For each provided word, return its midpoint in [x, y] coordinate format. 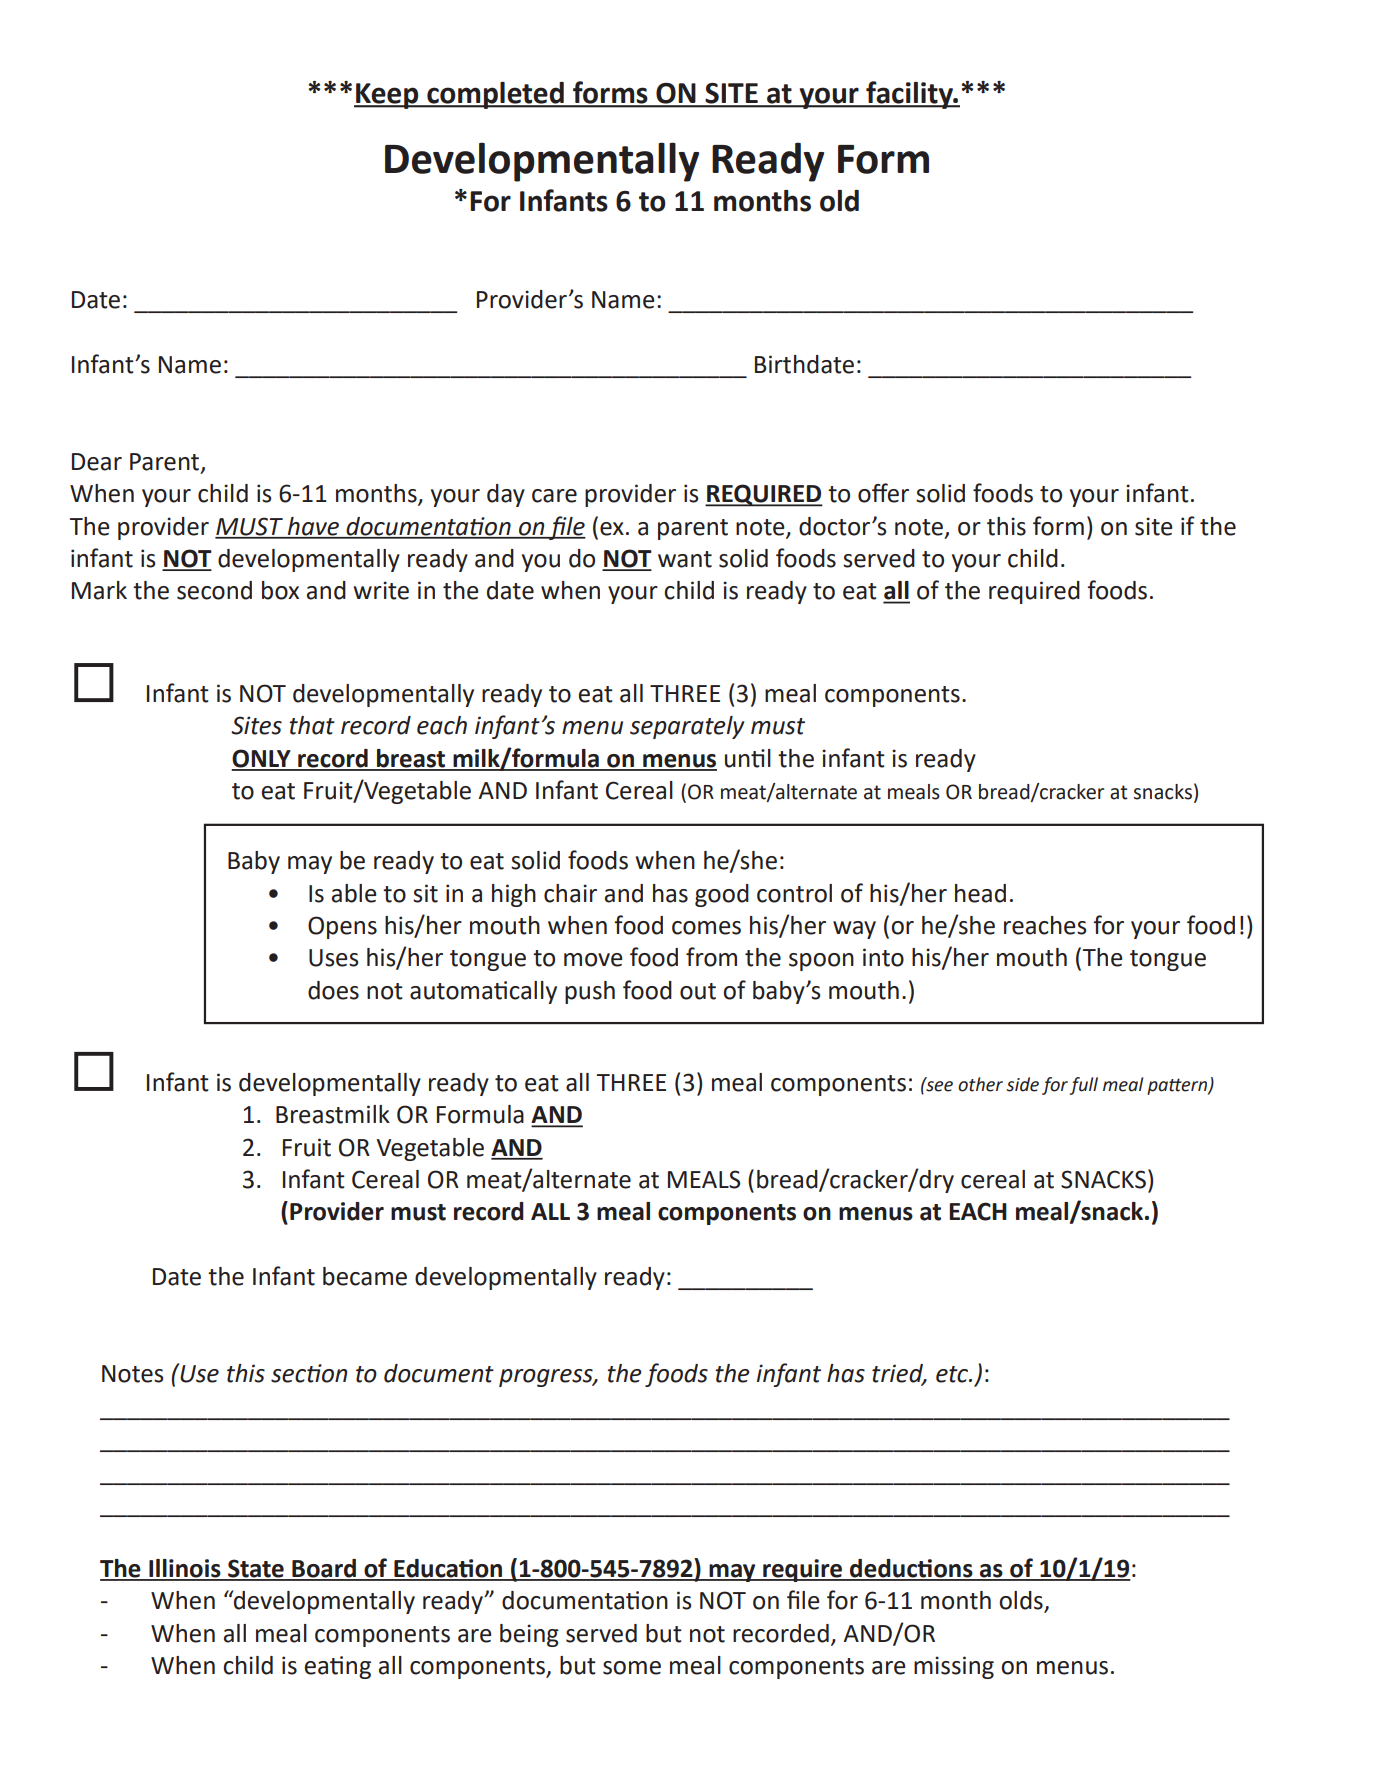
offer [883, 493]
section [309, 1373]
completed [495, 95]
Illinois [185, 1569]
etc [953, 1374]
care [554, 496]
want [685, 559]
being [529, 1635]
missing [954, 1667]
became [365, 1276]
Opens [342, 927]
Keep [387, 96]
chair [570, 893]
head [980, 893]
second [214, 590]
